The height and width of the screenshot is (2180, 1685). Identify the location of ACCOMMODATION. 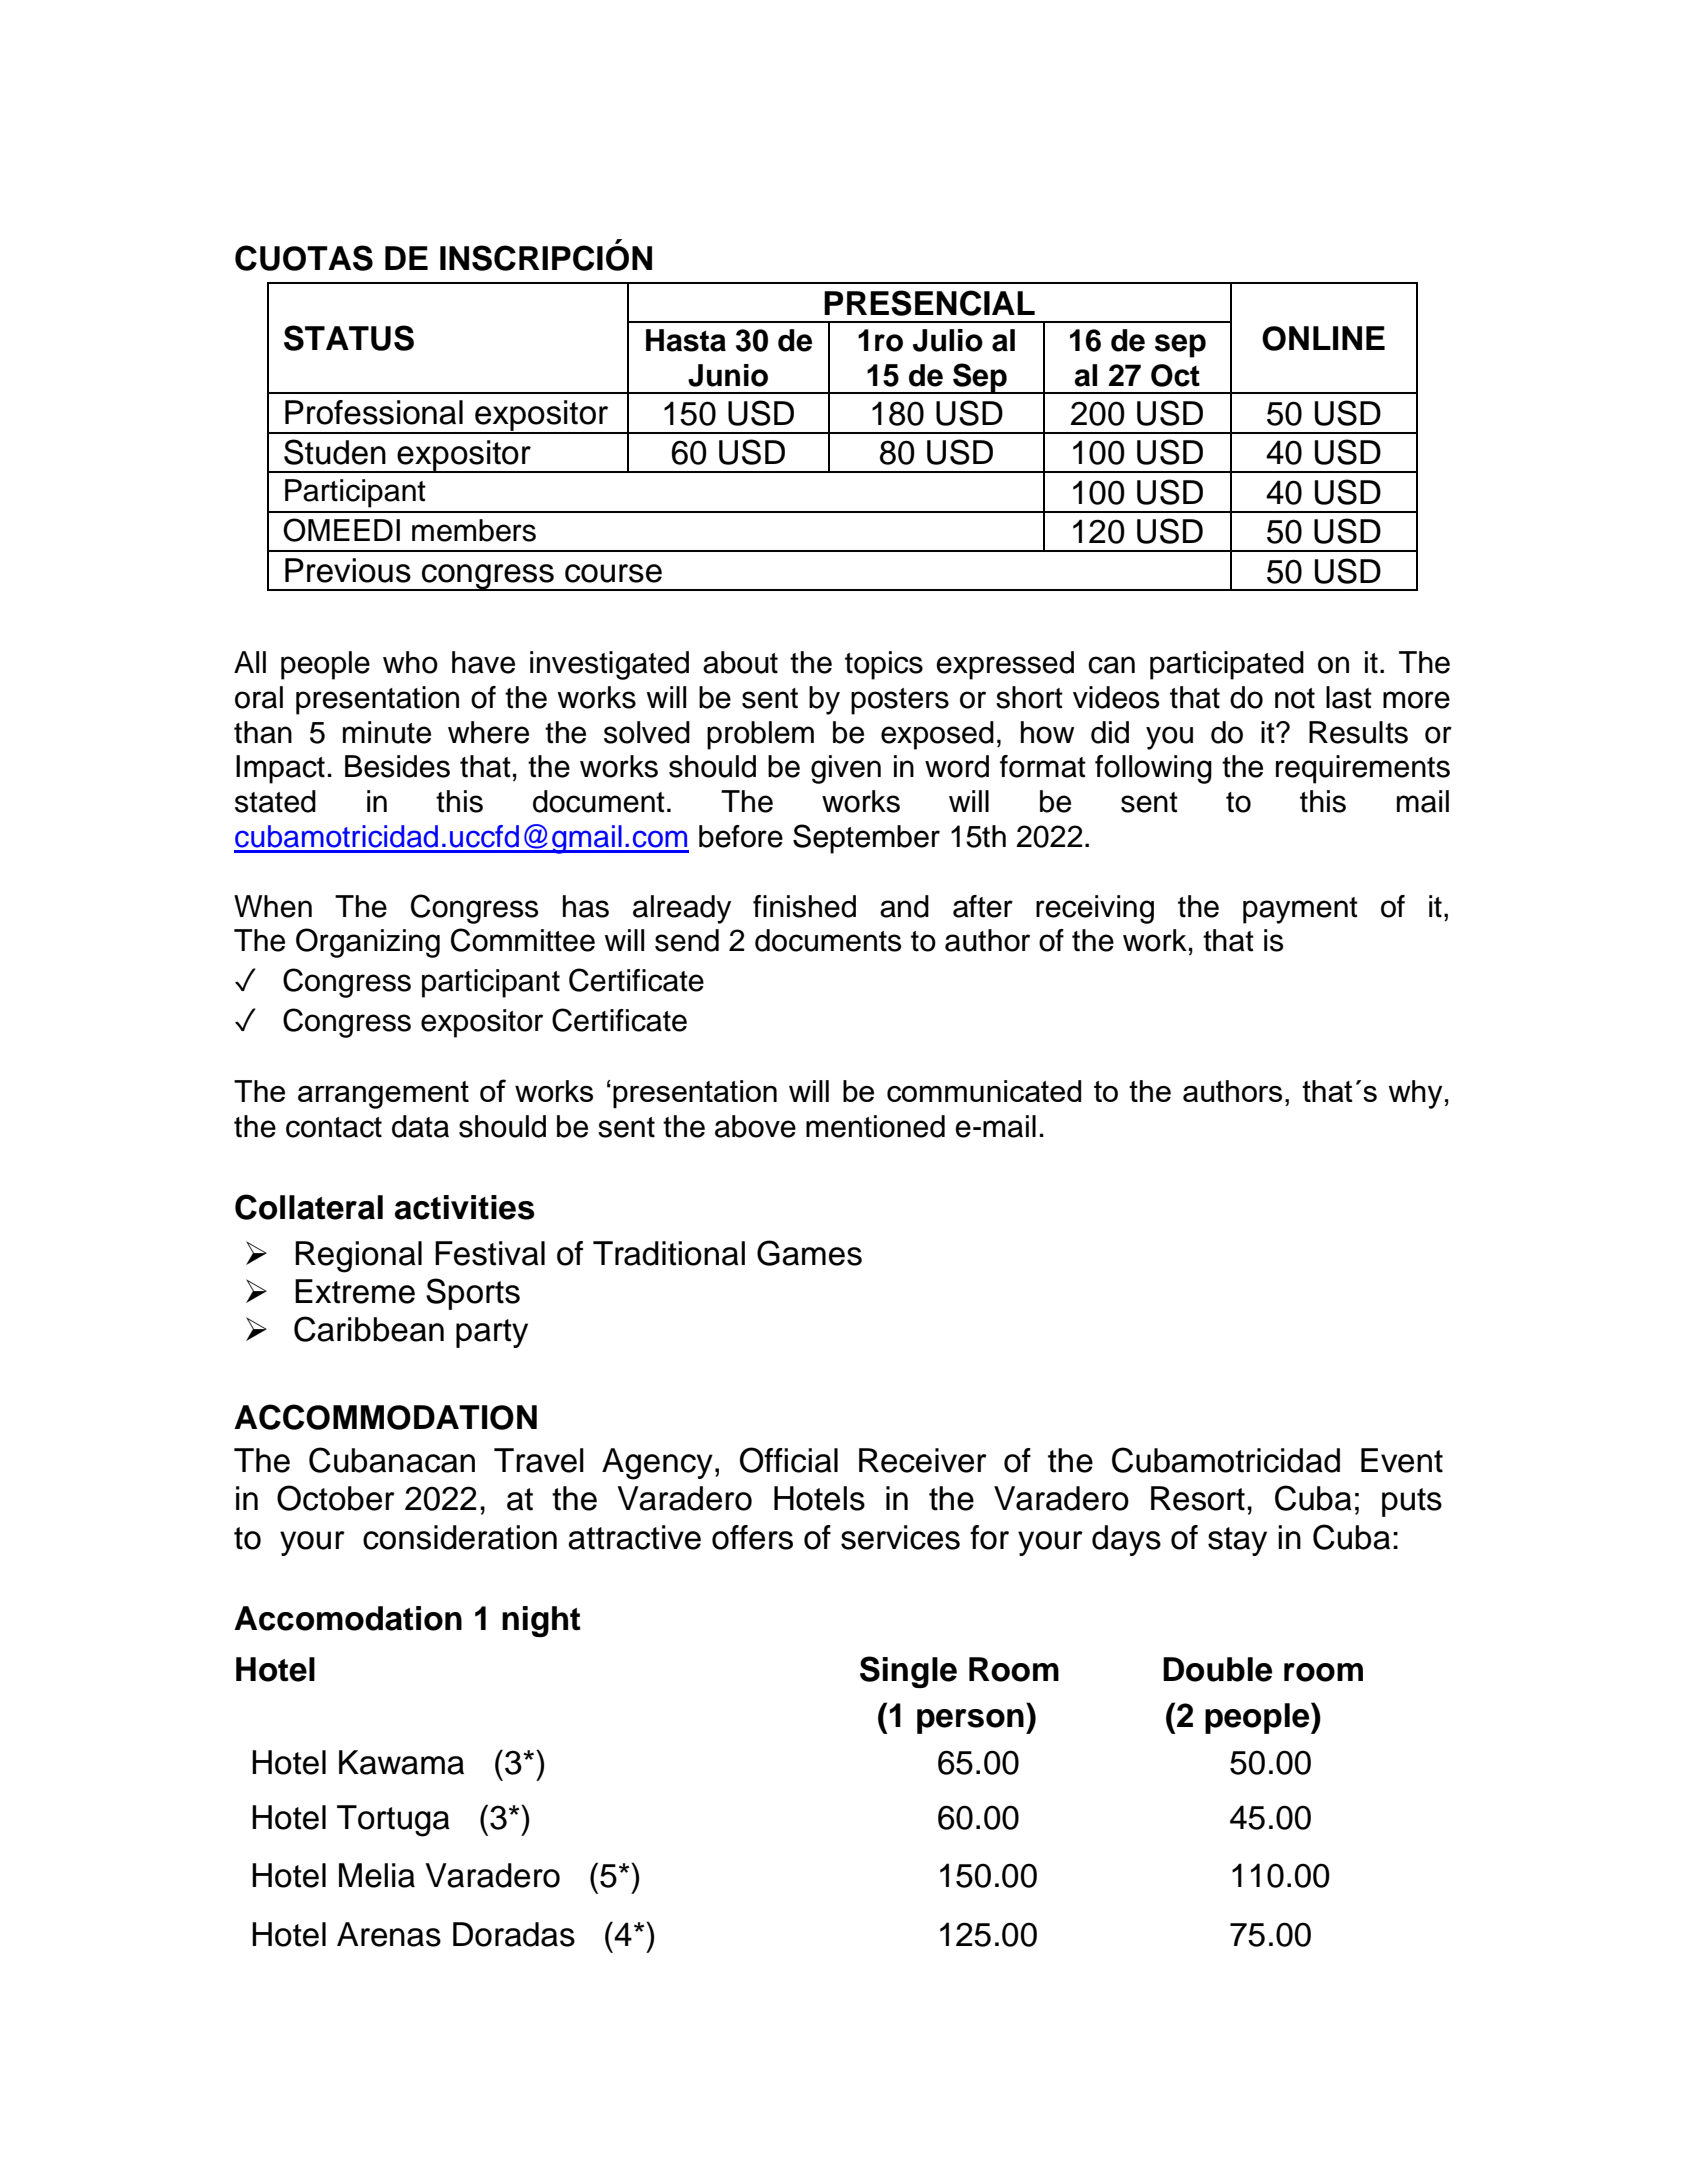
(385, 1417).
